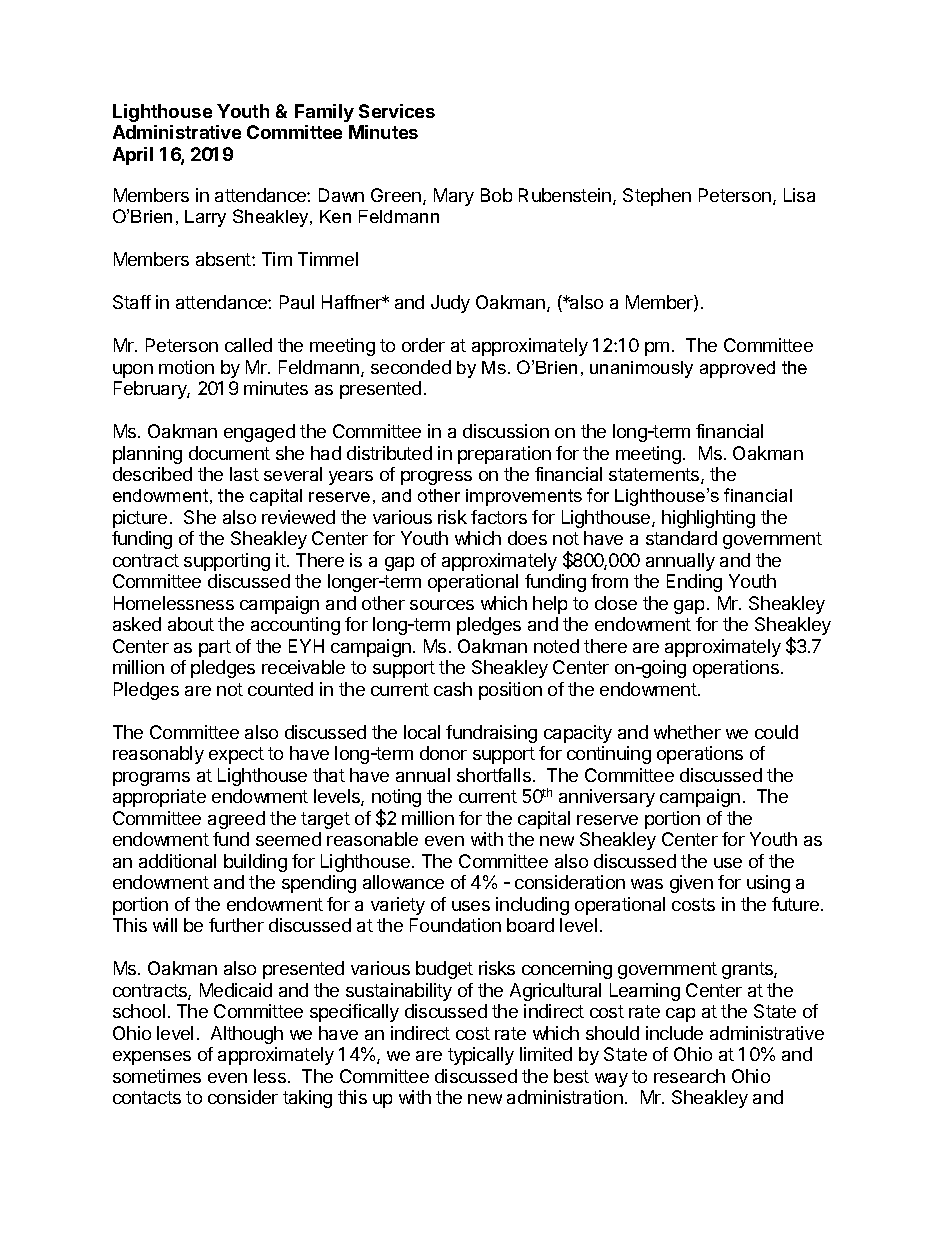  I want to click on sources, so click(442, 605).
